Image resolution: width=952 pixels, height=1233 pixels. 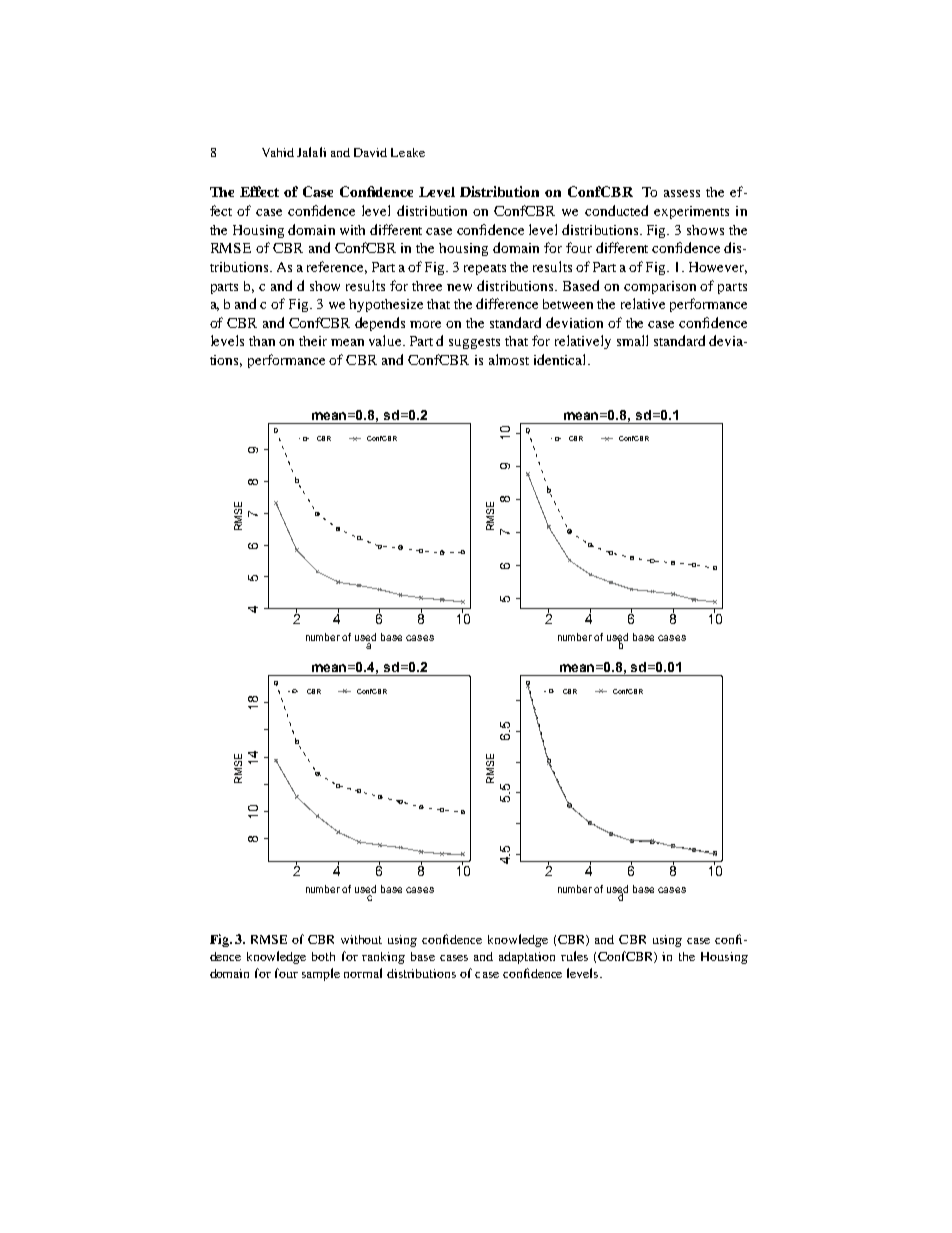 I want to click on both, so click(x=323, y=956).
